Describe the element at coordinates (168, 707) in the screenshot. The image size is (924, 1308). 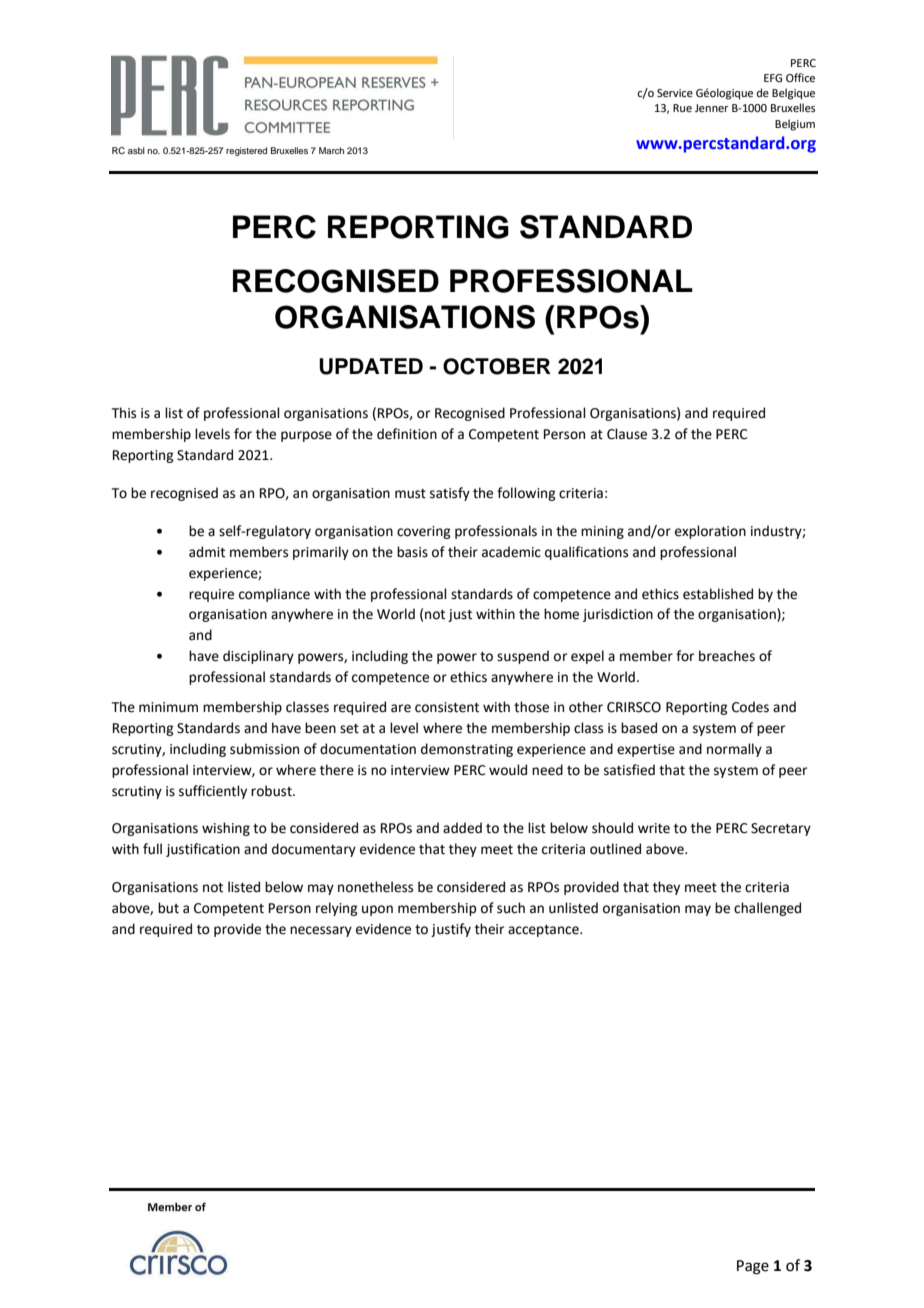
I see `minimum` at that location.
